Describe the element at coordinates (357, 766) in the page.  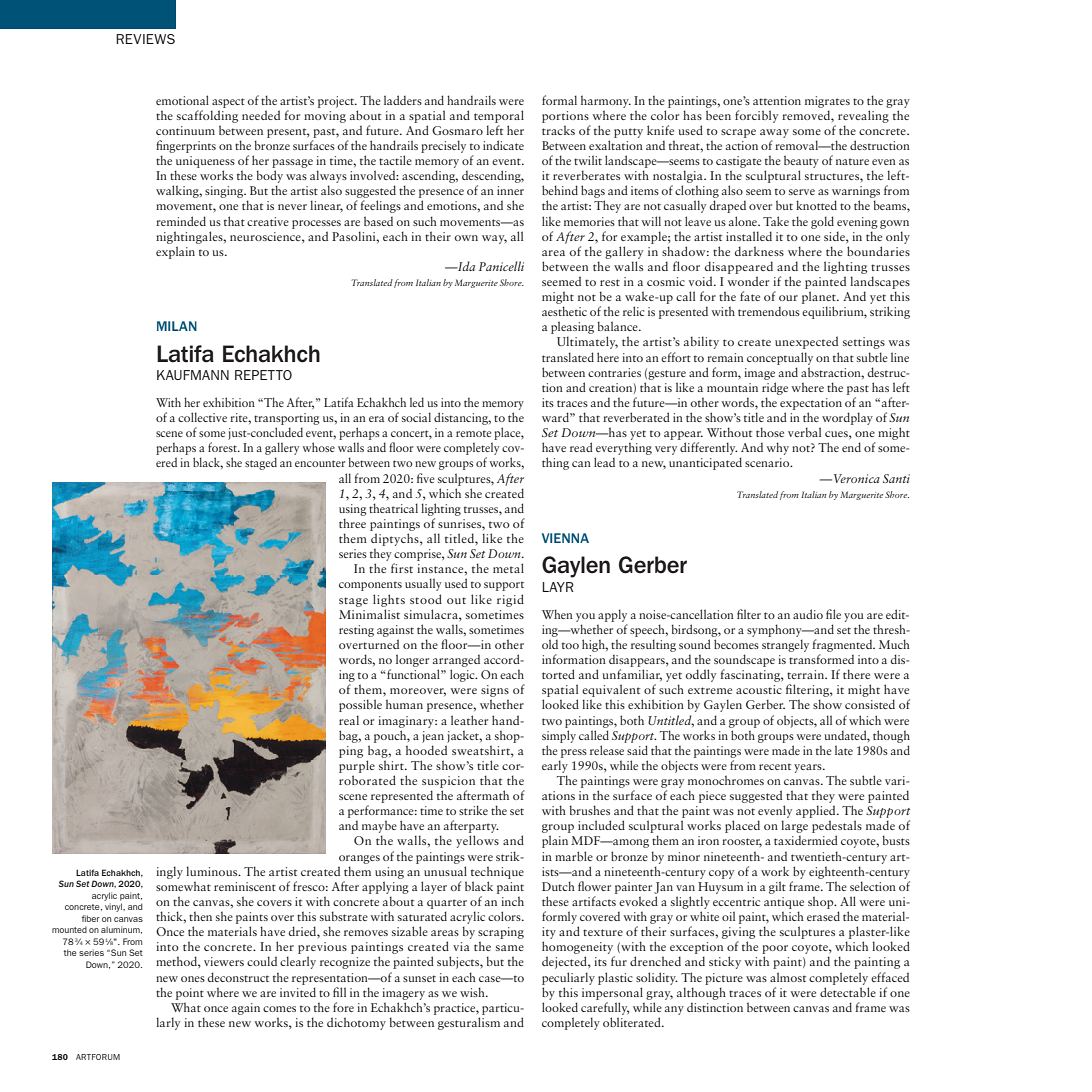
I see `purple` at that location.
